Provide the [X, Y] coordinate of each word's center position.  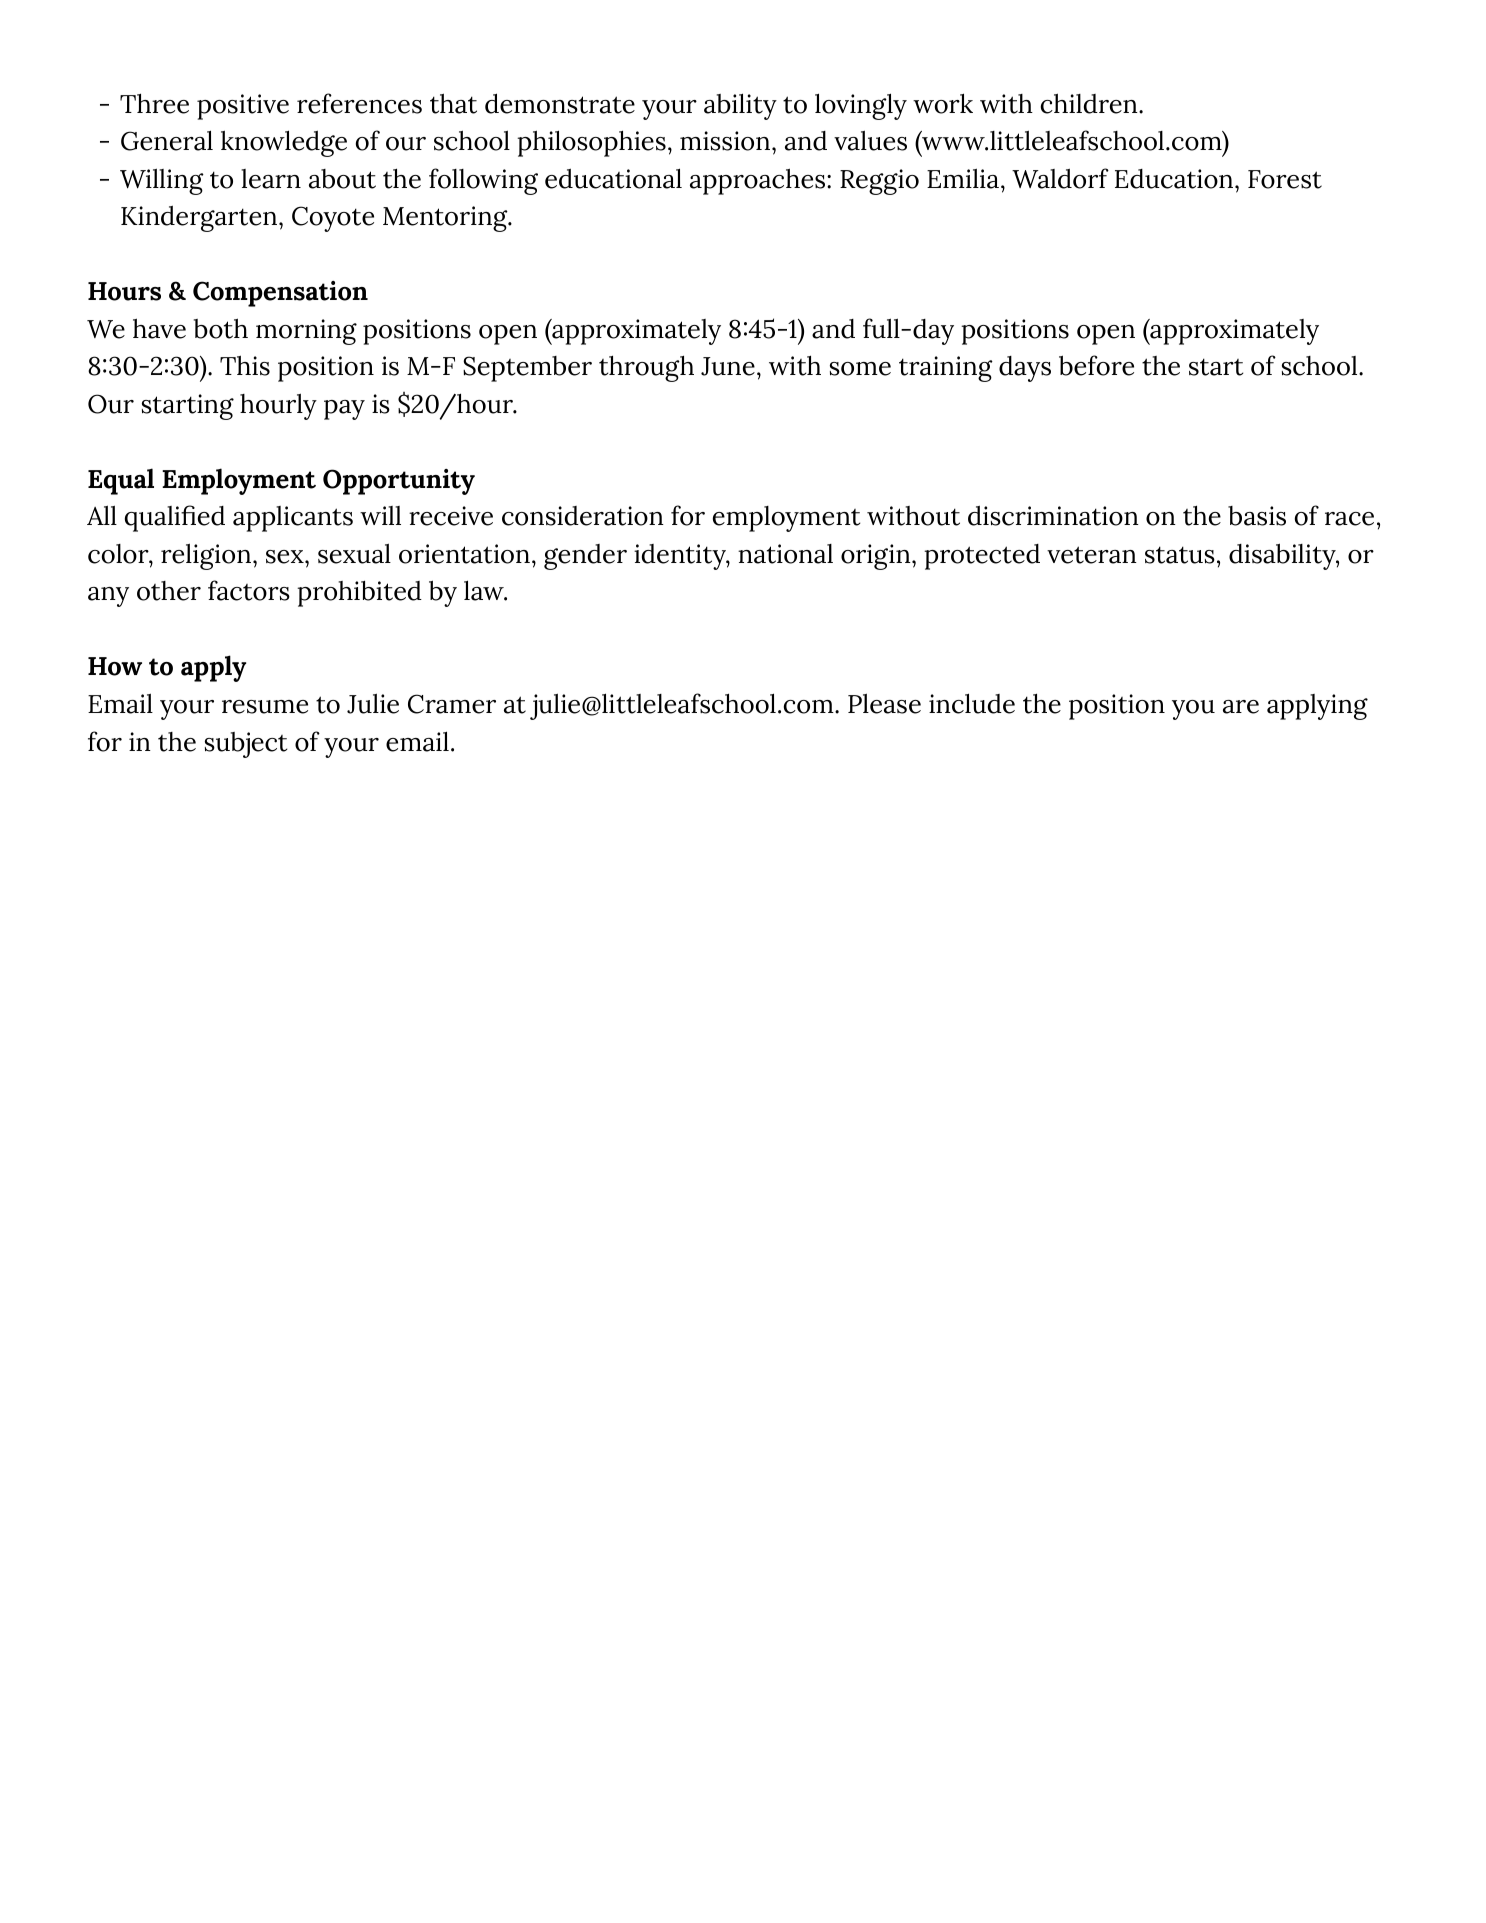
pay [344, 410]
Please [884, 703]
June [728, 366]
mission [726, 141]
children [1090, 103]
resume [265, 707]
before [1096, 365]
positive [243, 107]
